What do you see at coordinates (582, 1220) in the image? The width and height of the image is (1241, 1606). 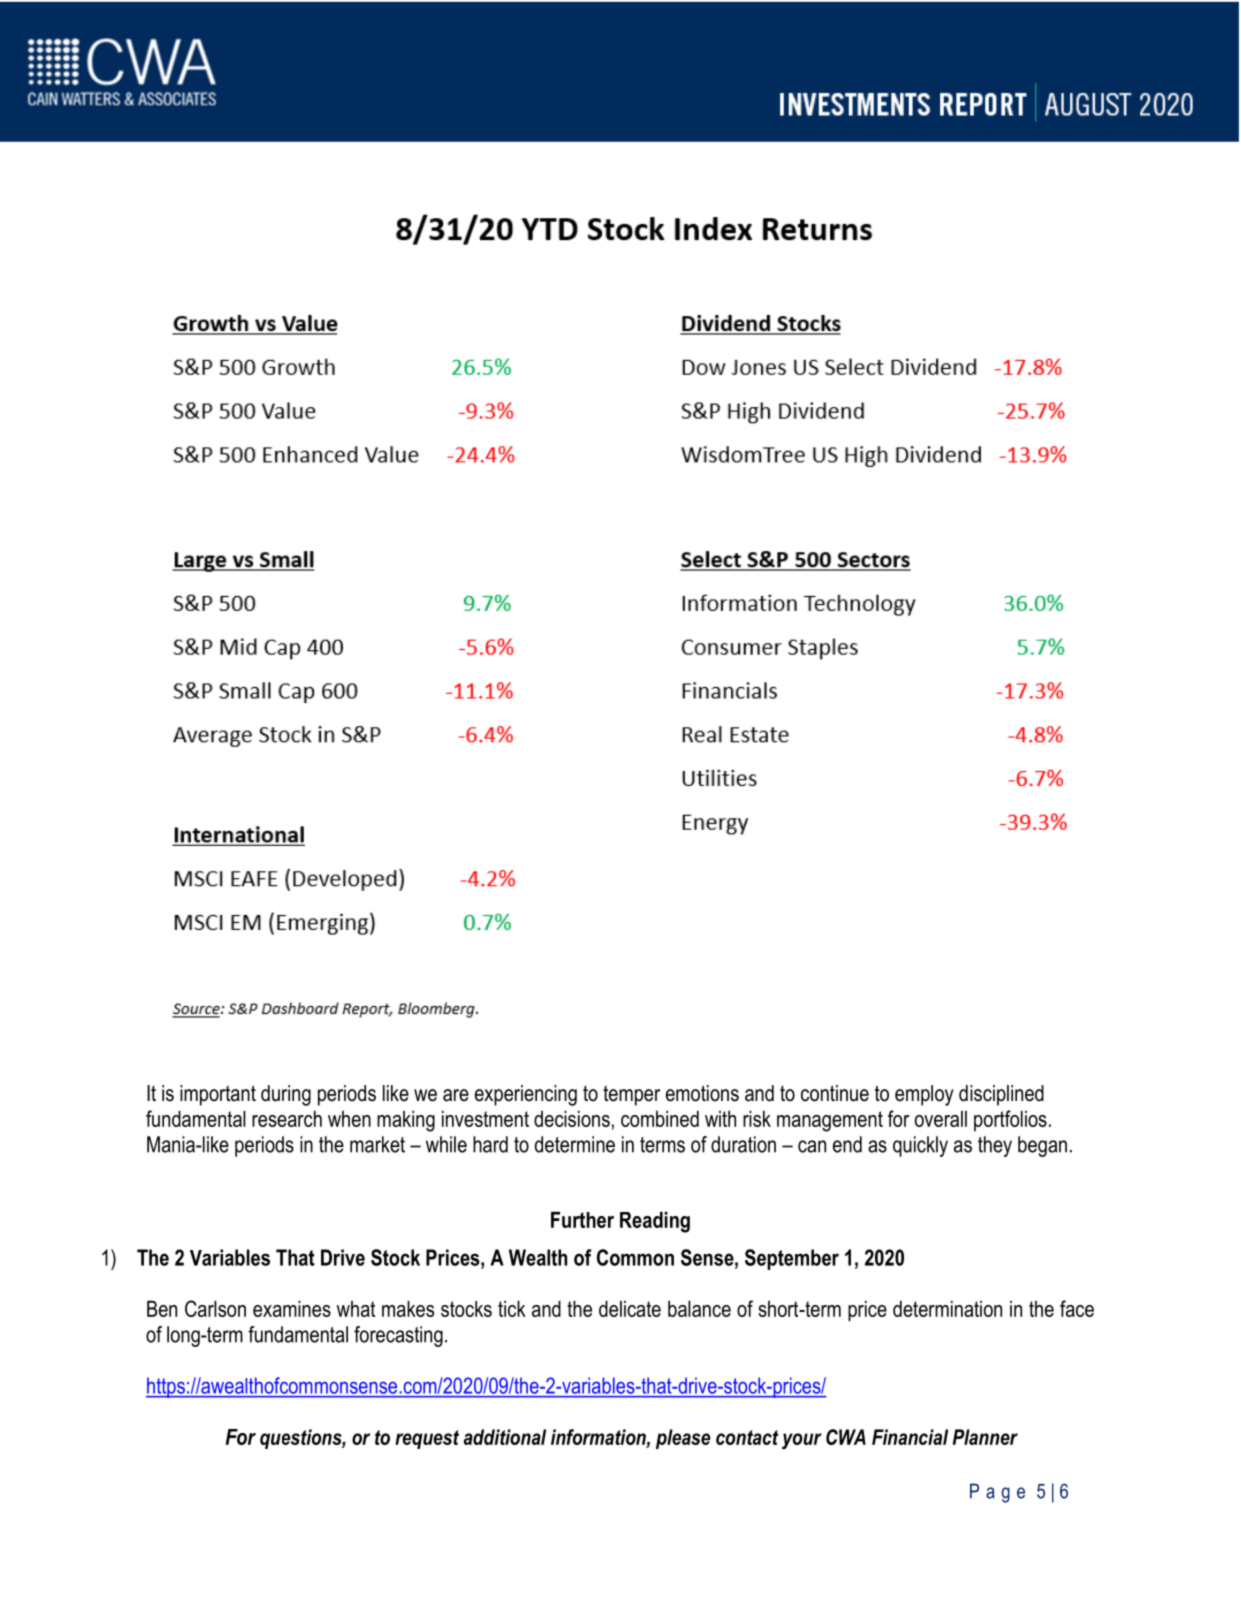 I see `Further` at bounding box center [582, 1220].
